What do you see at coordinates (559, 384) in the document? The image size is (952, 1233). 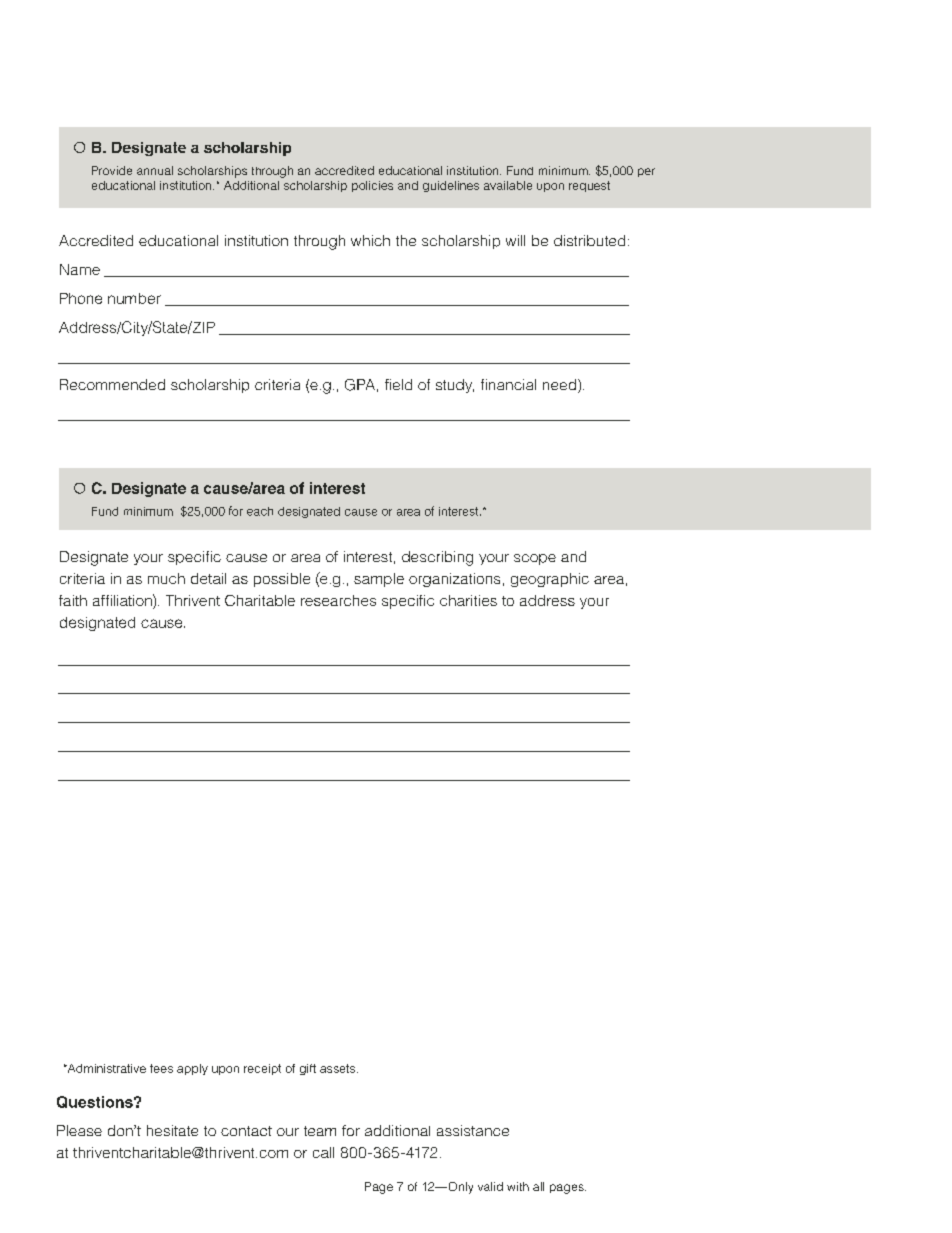 I see `need` at bounding box center [559, 384].
